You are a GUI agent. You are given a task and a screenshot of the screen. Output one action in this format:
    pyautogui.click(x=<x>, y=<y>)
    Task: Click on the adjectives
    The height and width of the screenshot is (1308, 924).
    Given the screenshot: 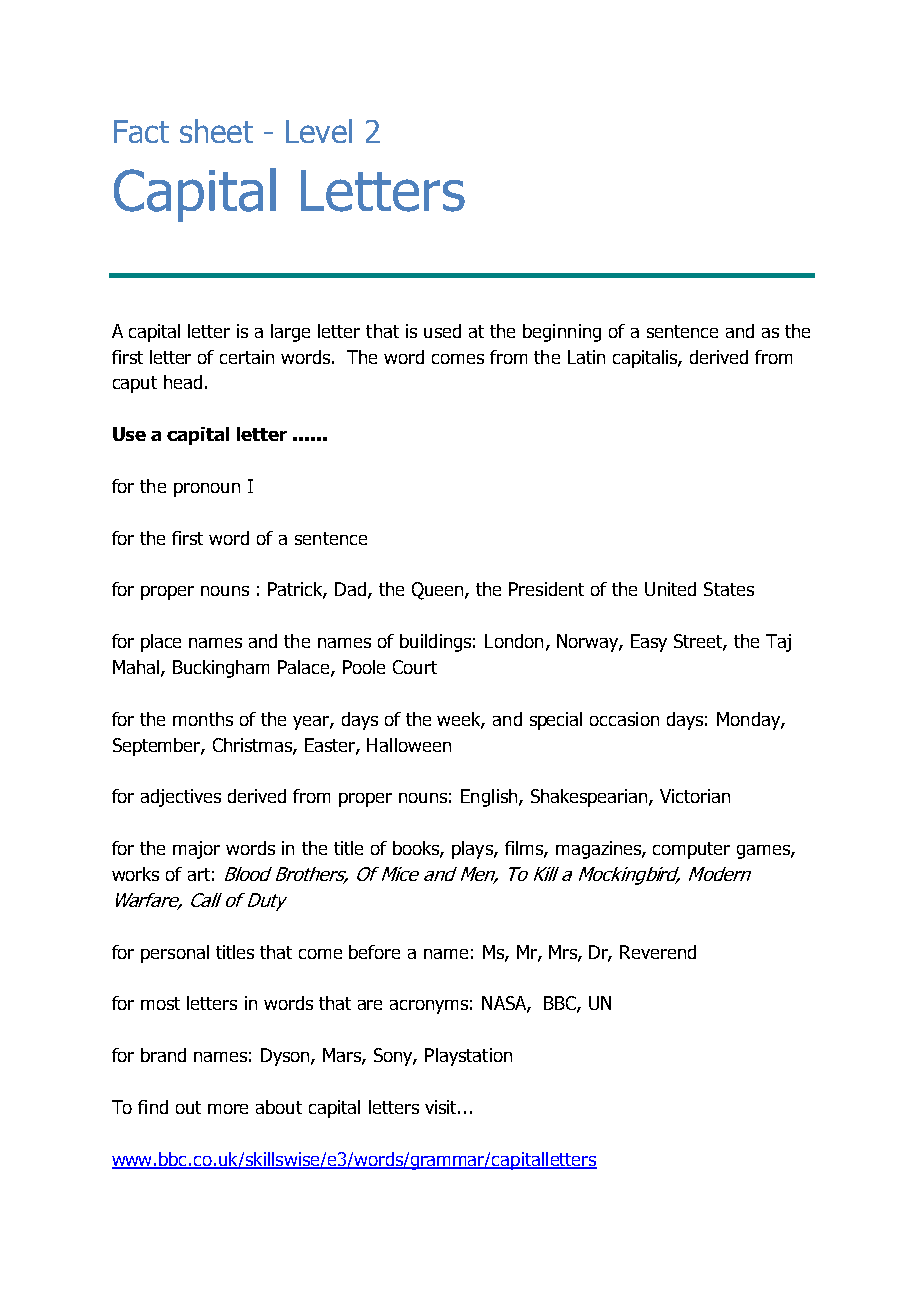 What is the action you would take?
    pyautogui.click(x=181, y=798)
